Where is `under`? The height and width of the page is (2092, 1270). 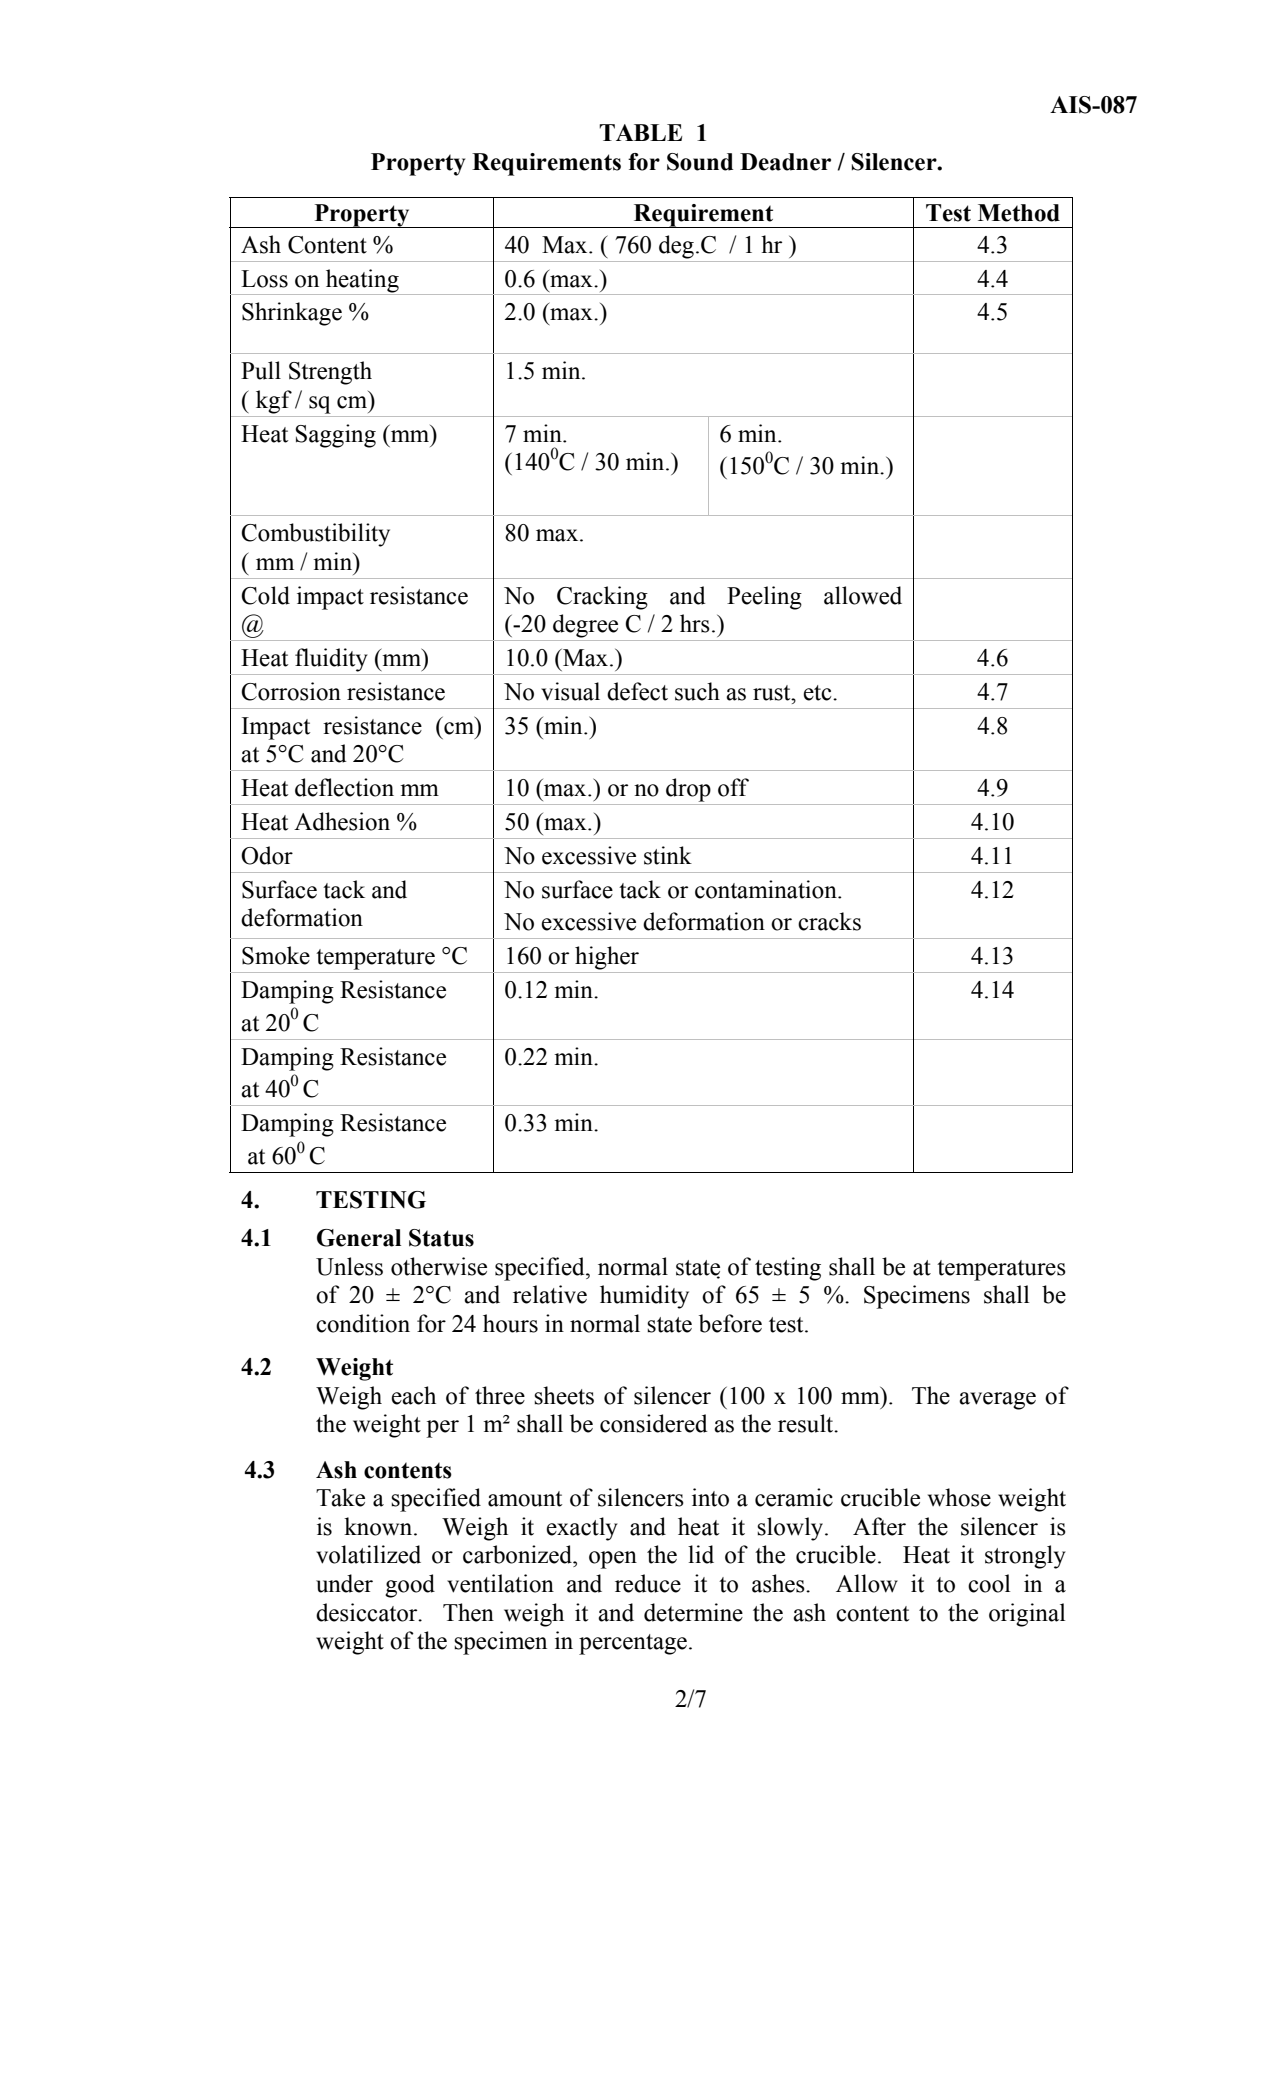
under is located at coordinates (344, 1583).
